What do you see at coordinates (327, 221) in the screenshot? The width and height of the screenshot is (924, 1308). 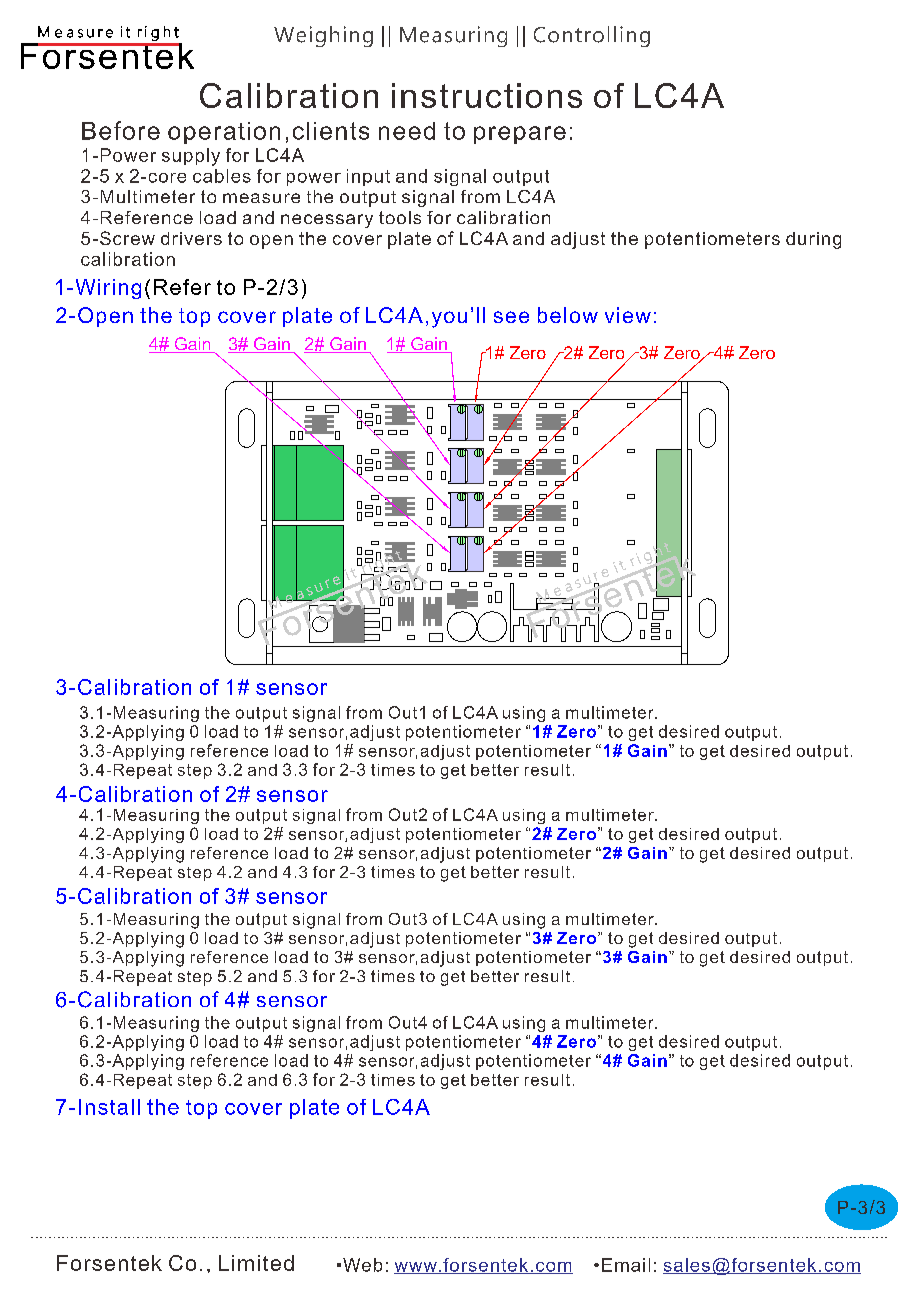 I see `necessary` at bounding box center [327, 221].
